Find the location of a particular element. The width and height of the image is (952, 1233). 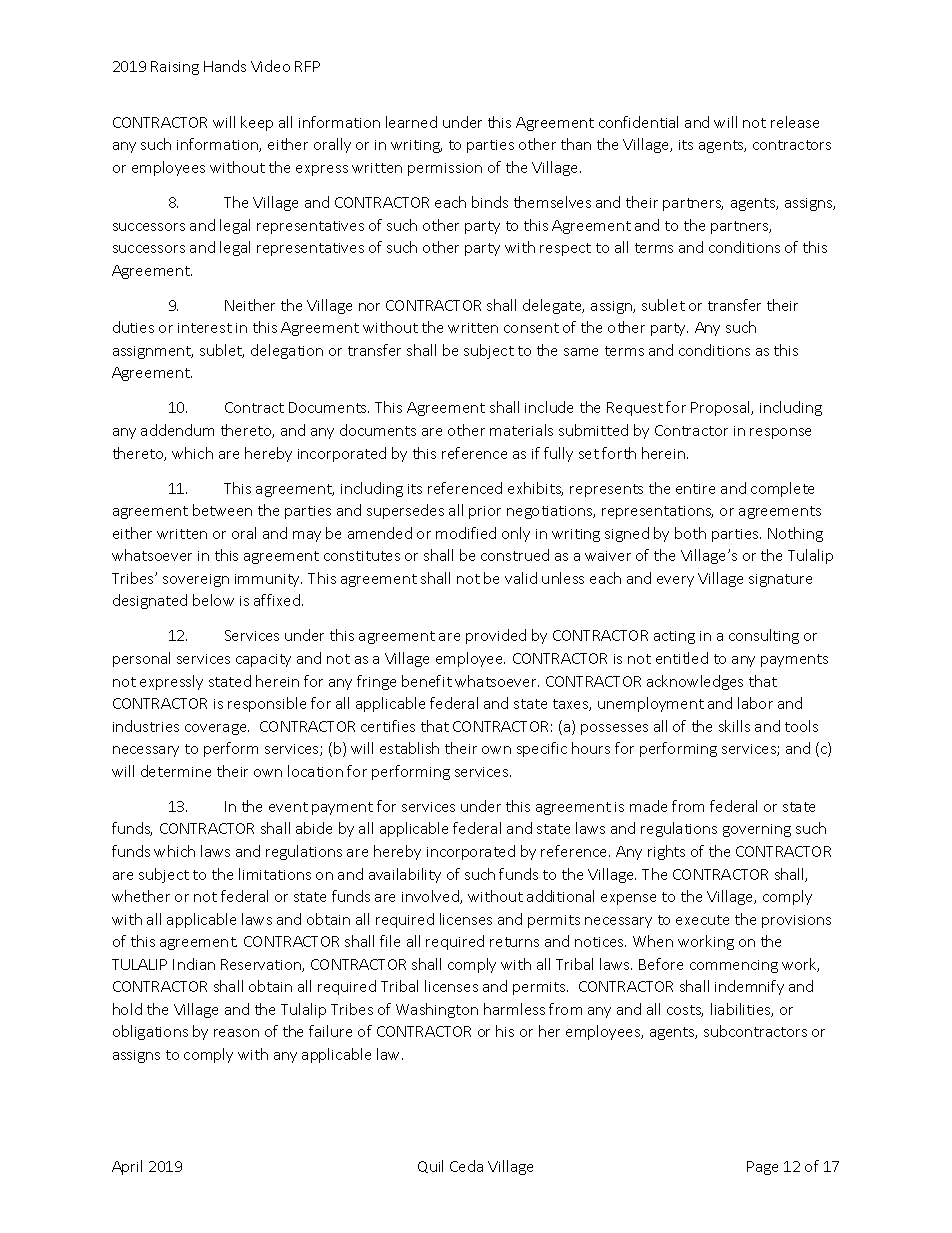

interest is located at coordinates (205, 328).
